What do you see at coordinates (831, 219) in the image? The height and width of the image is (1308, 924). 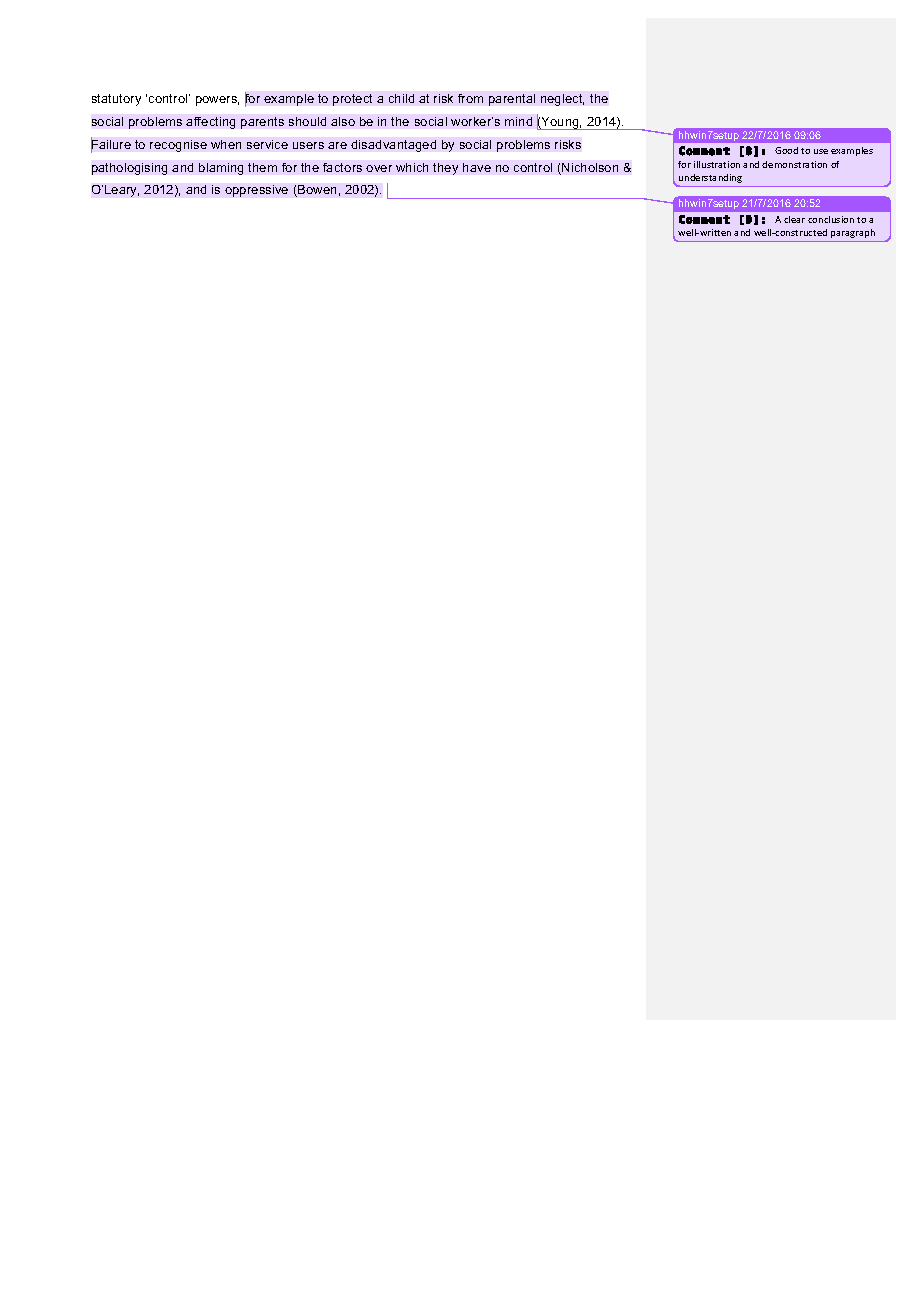 I see `conclusion` at bounding box center [831, 219].
